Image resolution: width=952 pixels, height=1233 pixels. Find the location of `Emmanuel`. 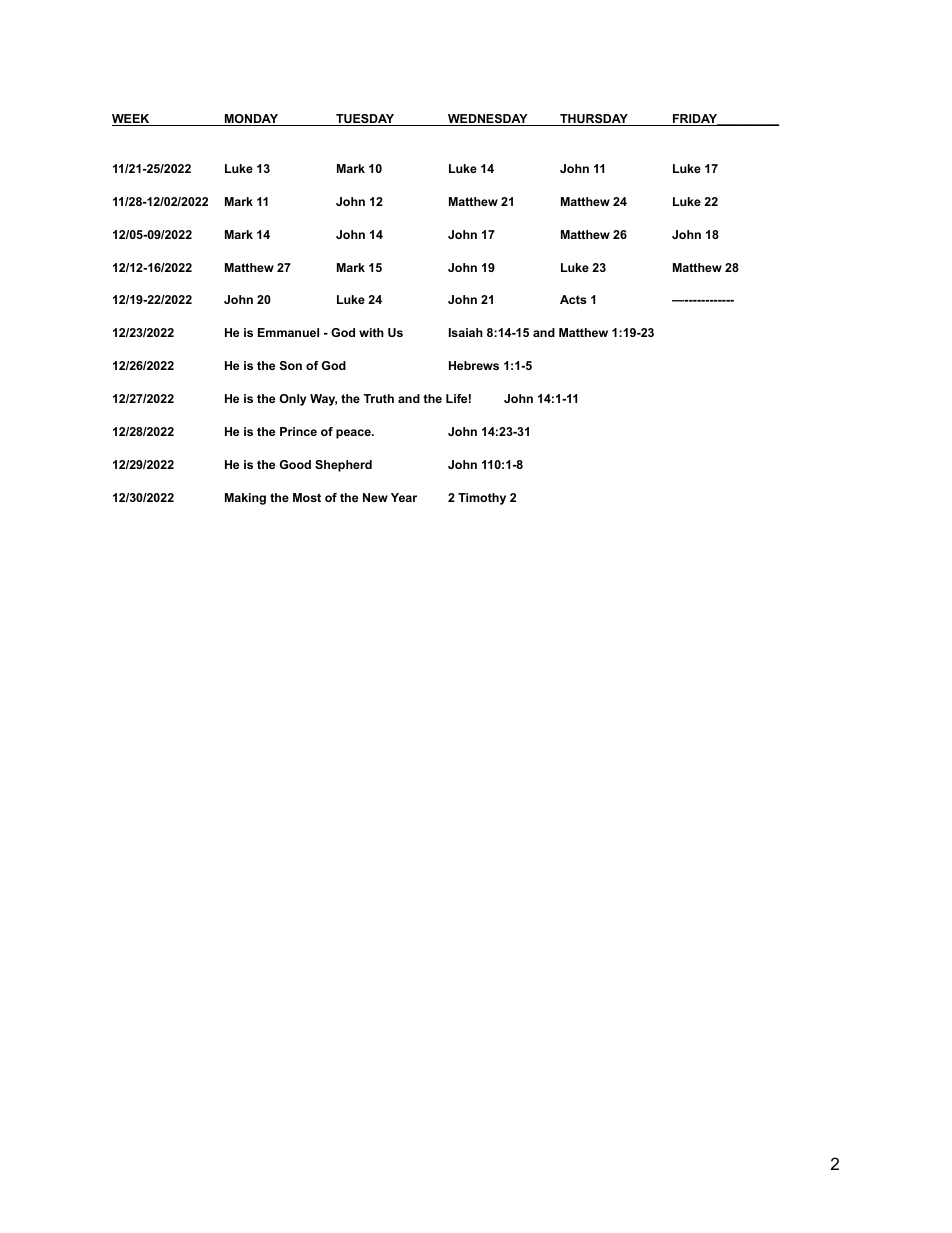

Emmanuel is located at coordinates (288, 332).
